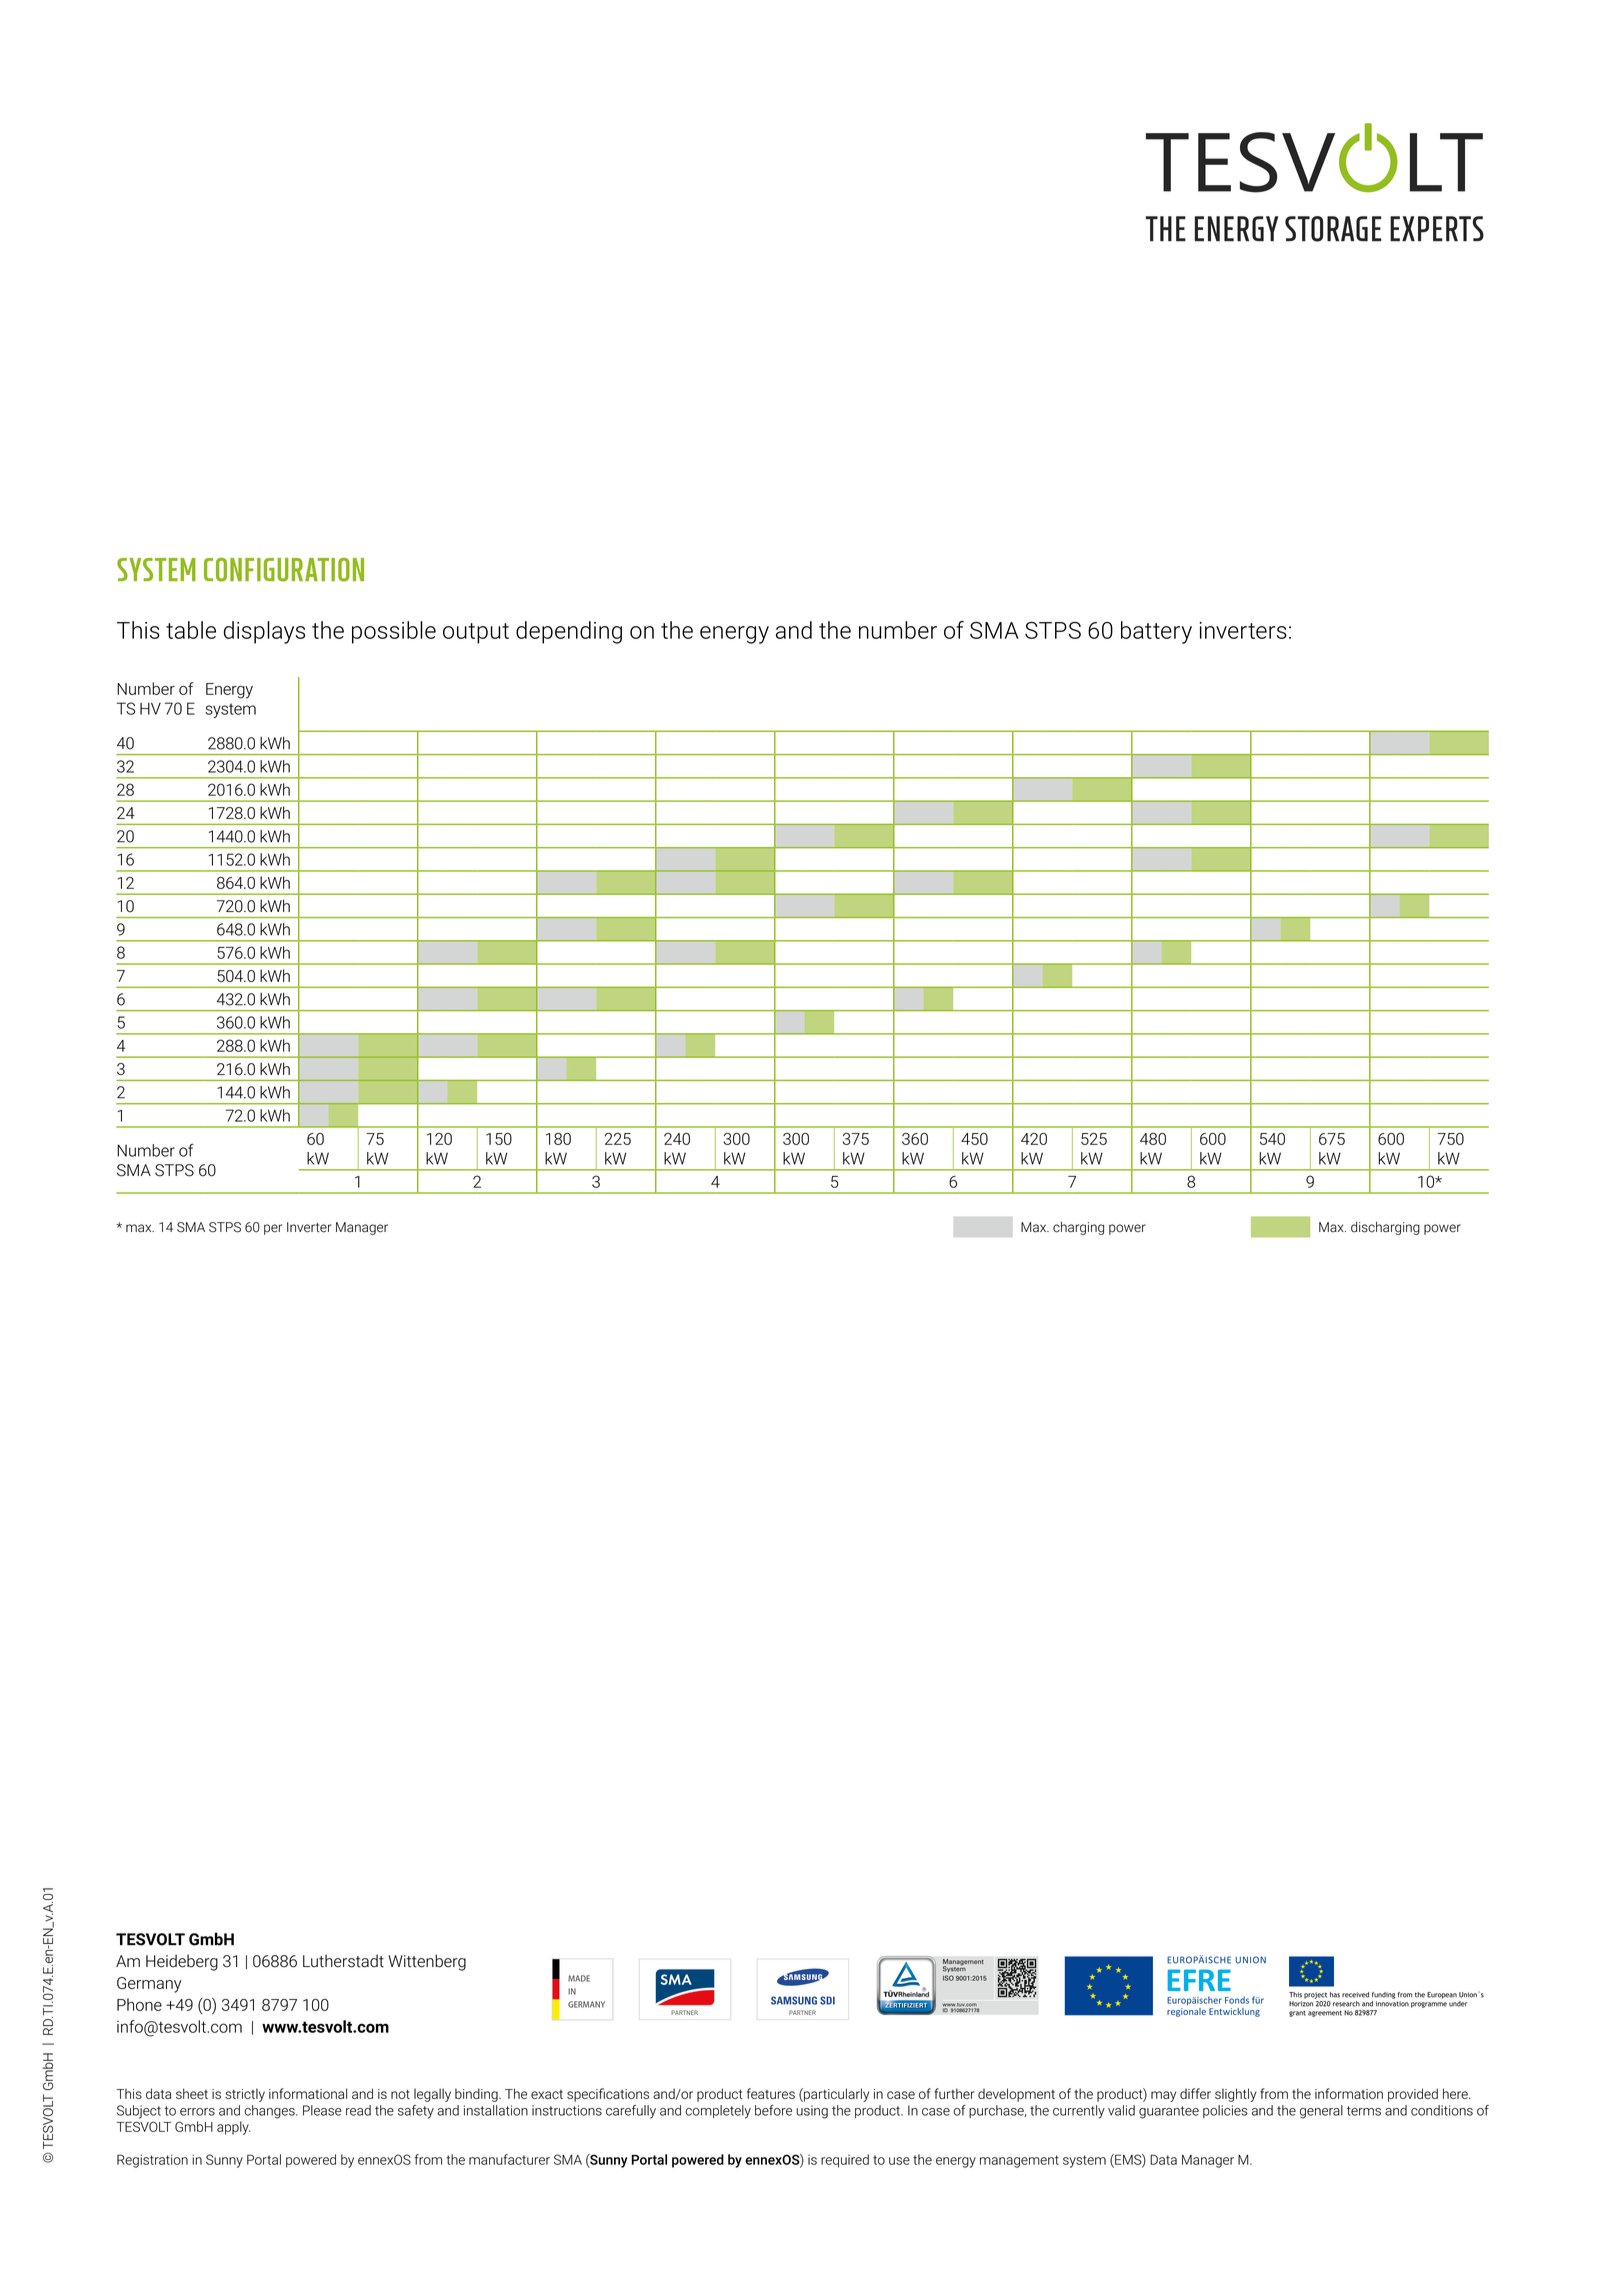 The height and width of the screenshot is (2281, 1606). I want to click on possible, so click(394, 632).
